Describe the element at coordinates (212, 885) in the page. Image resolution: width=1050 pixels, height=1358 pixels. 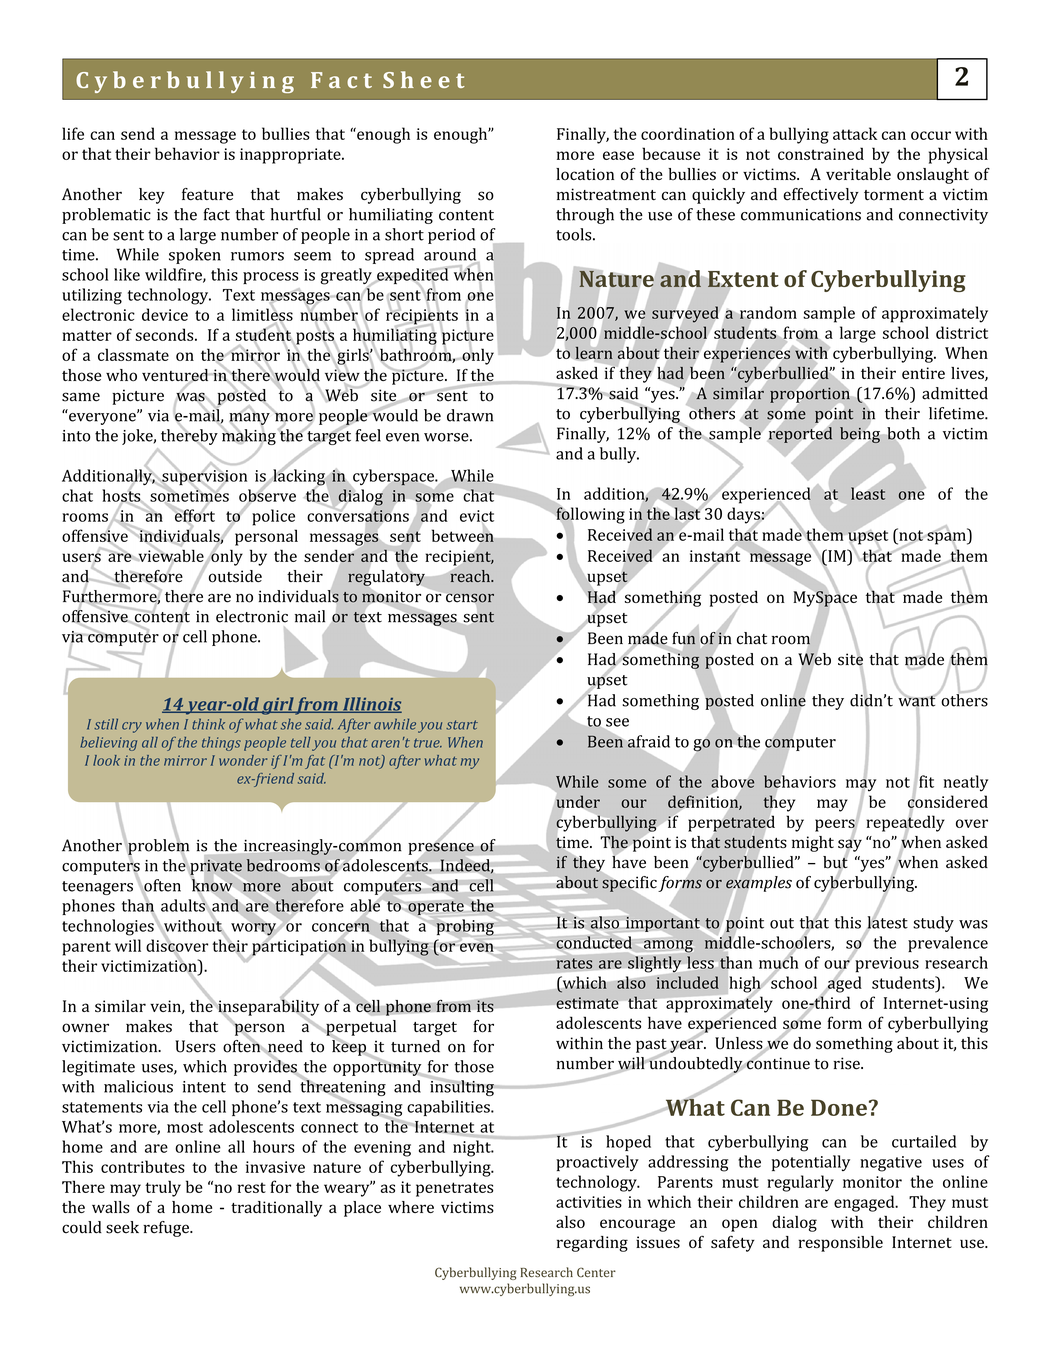
I see `know` at that location.
